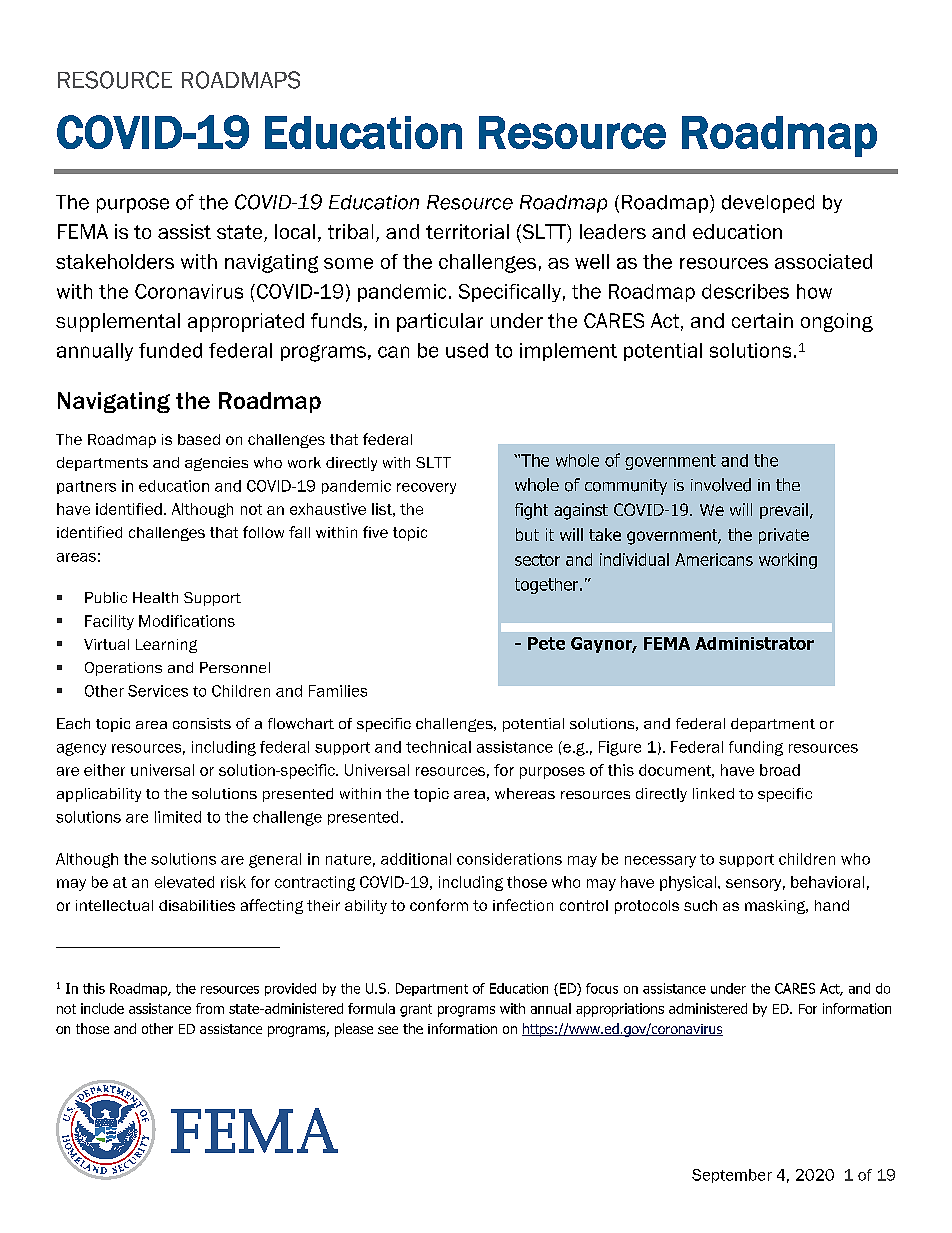 This screenshot has height=1233, width=952. I want to click on technical, so click(438, 747).
